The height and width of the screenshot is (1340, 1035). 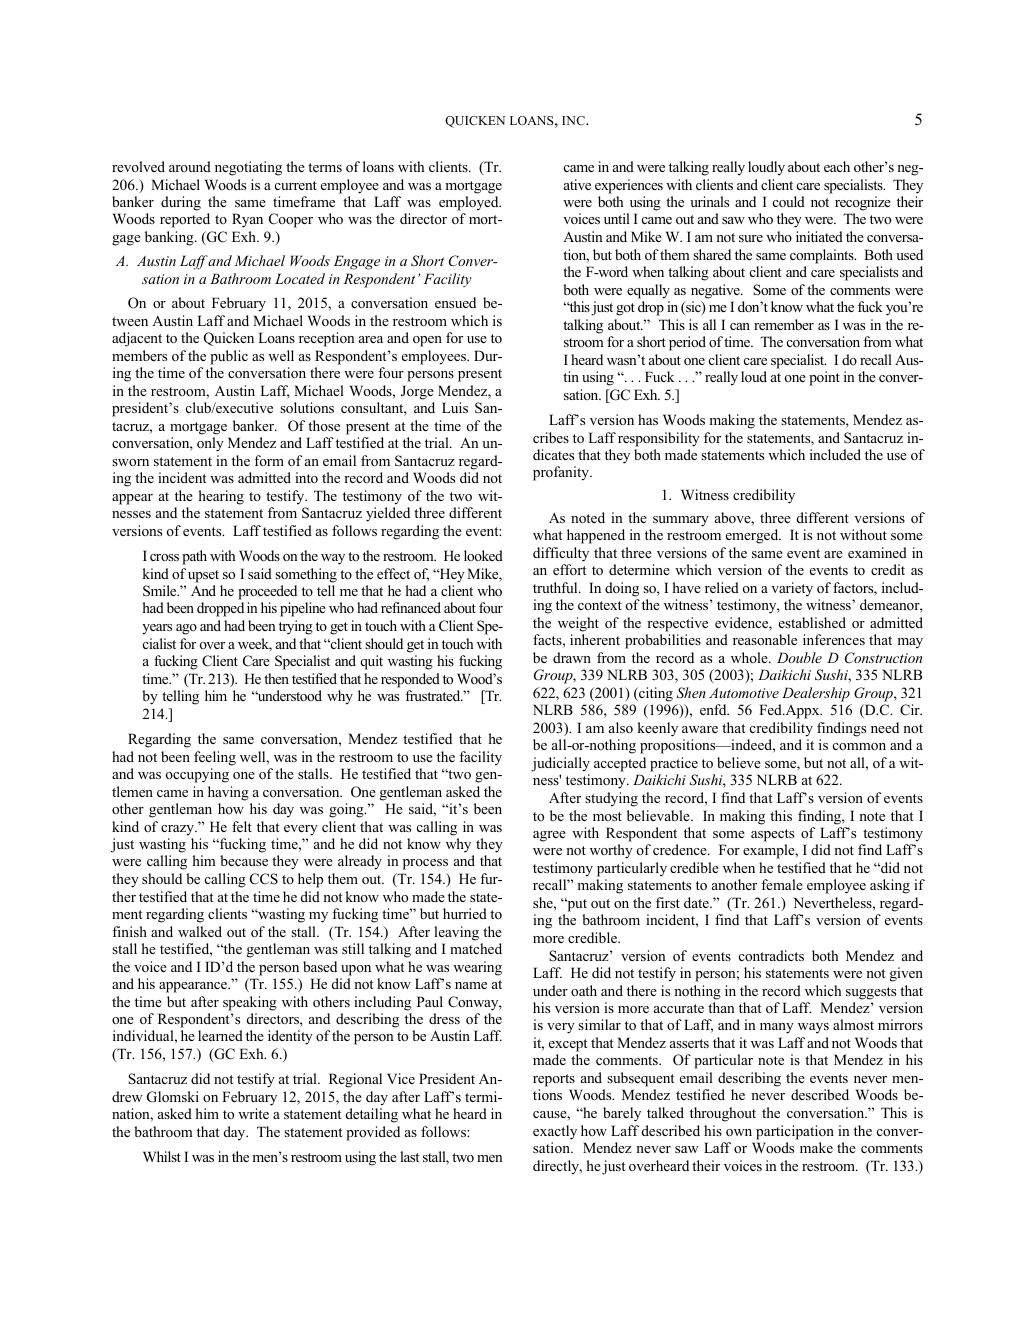 What do you see at coordinates (253, 1113) in the screenshot?
I see `write` at bounding box center [253, 1113].
